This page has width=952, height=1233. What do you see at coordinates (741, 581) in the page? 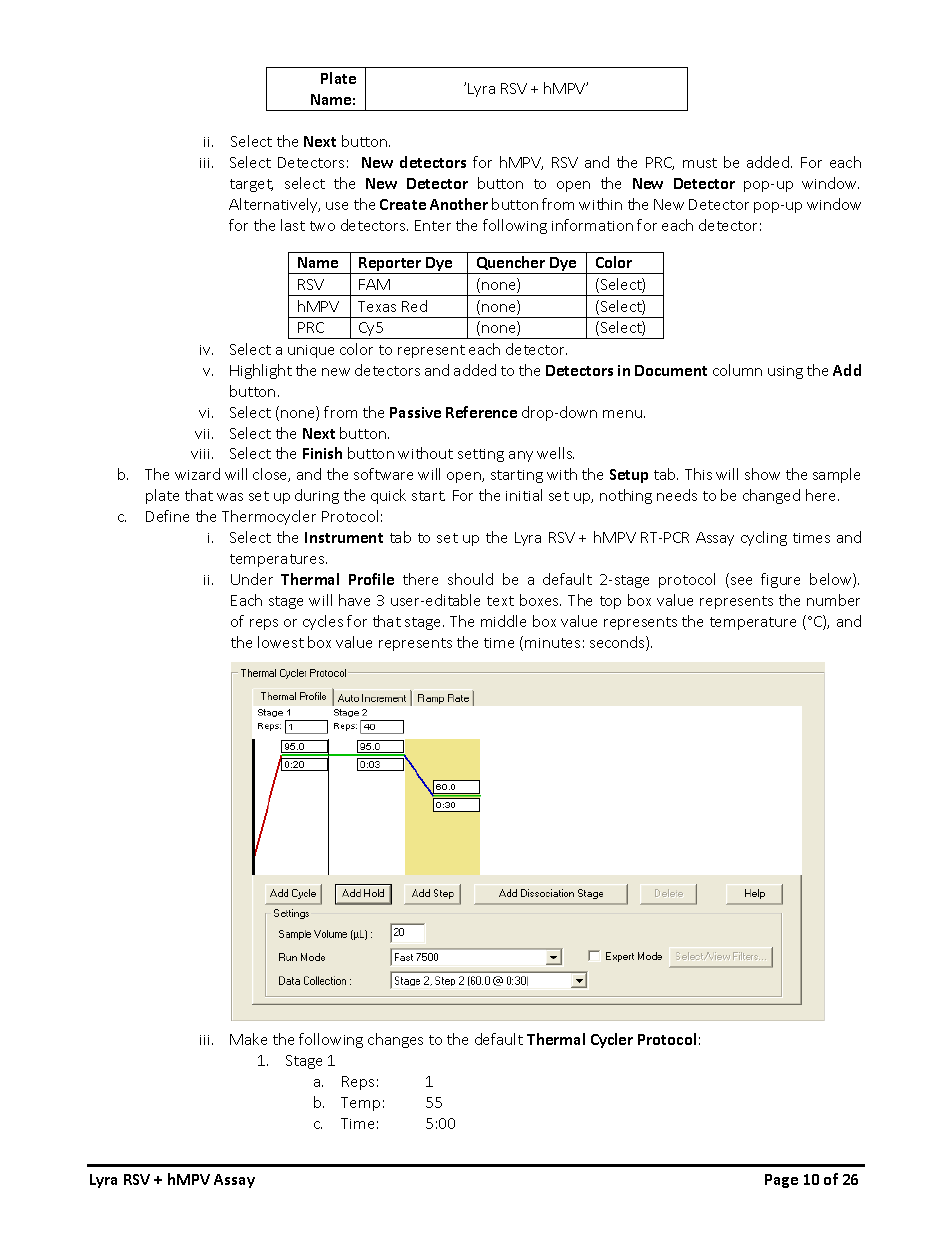
I see `see` at bounding box center [741, 581].
